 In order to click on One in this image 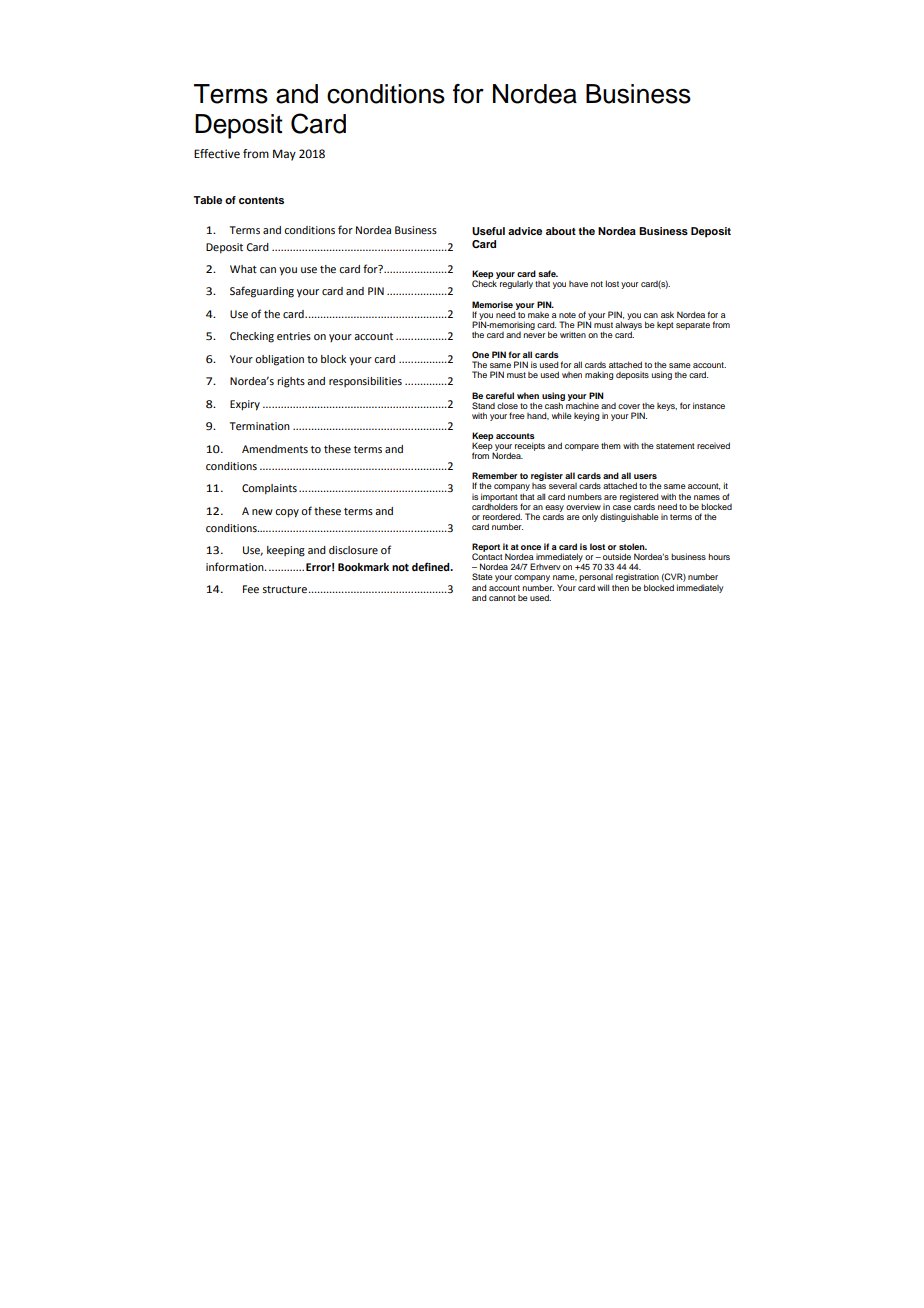, I will do `click(480, 354)`.
